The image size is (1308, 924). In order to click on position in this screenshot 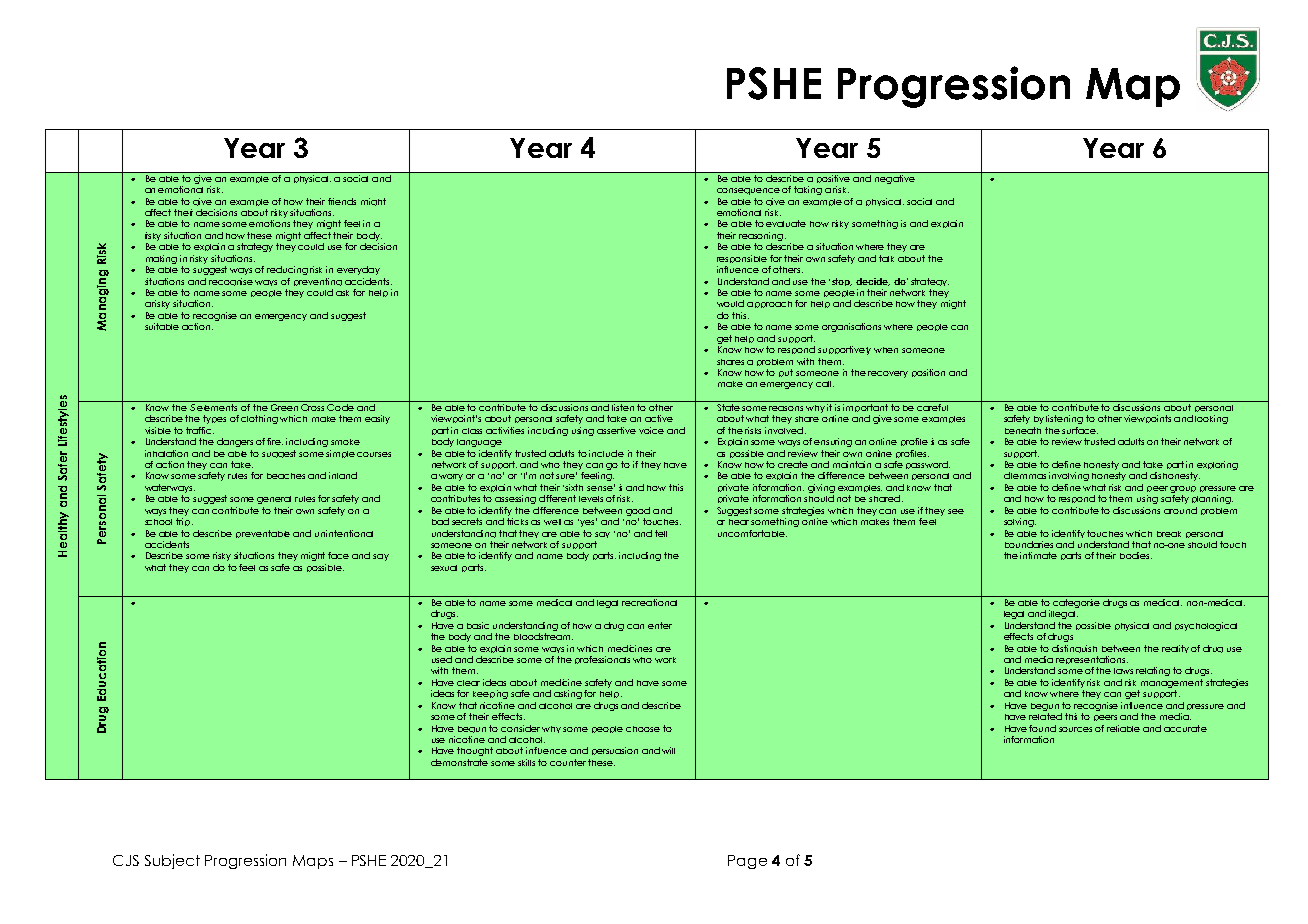, I will do `click(928, 373)`.
